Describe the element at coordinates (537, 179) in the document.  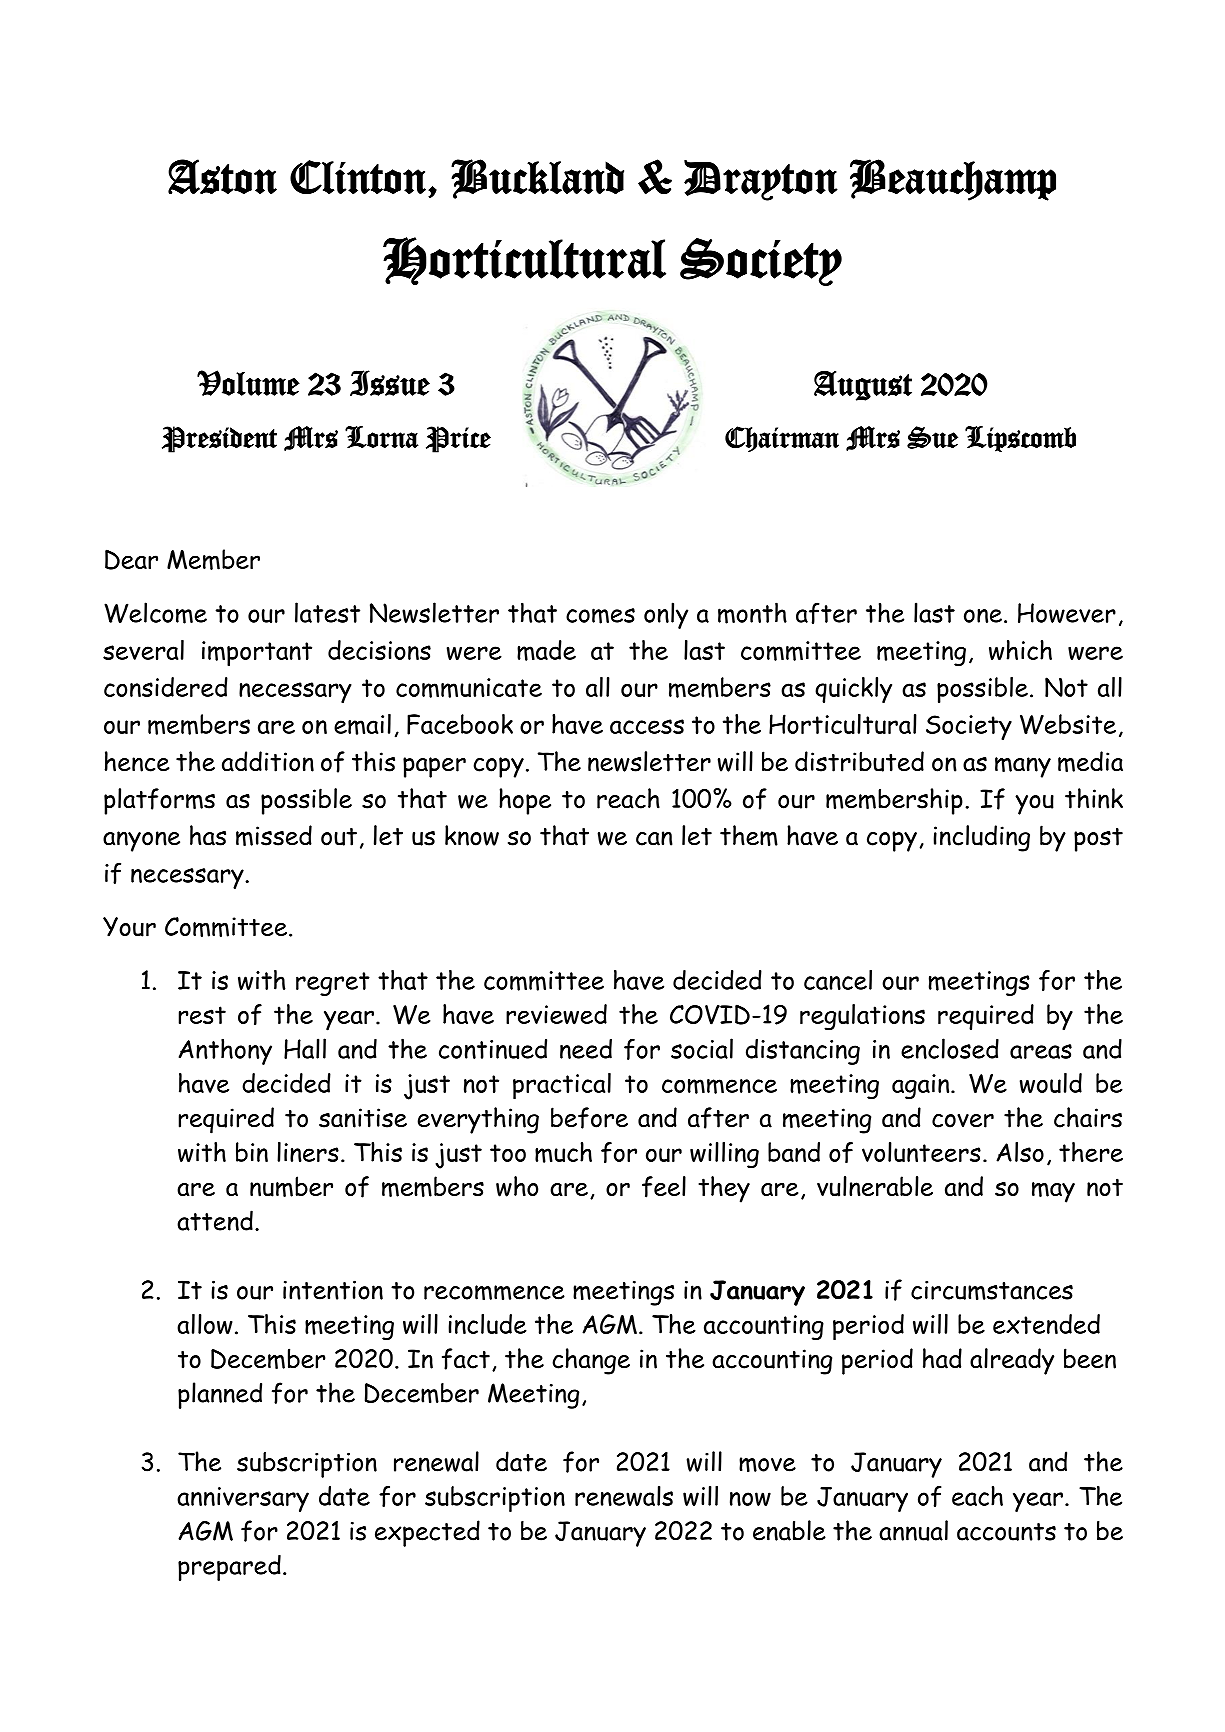
I see `Buckland` at that location.
